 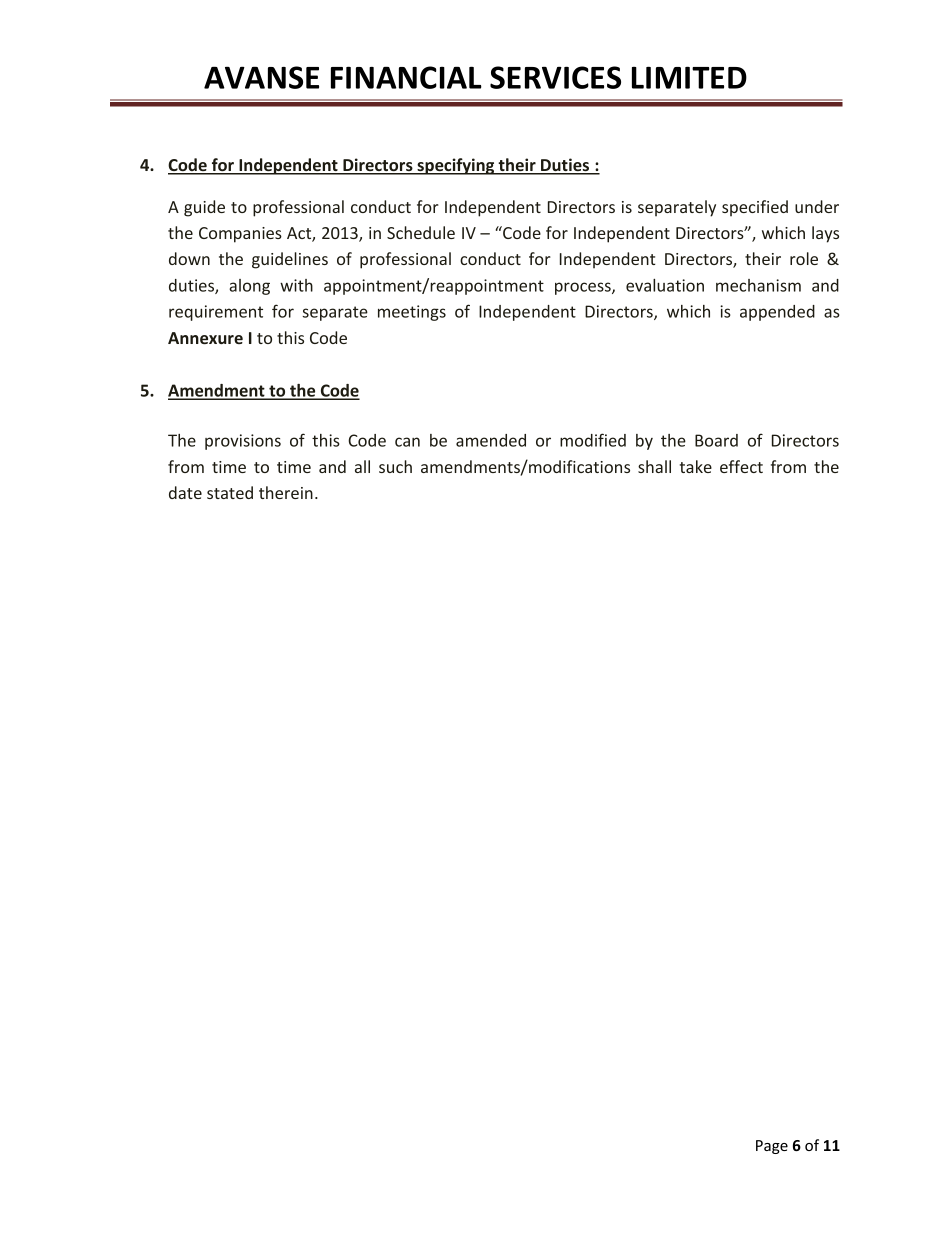 I want to click on LIMITED, so click(x=689, y=77).
